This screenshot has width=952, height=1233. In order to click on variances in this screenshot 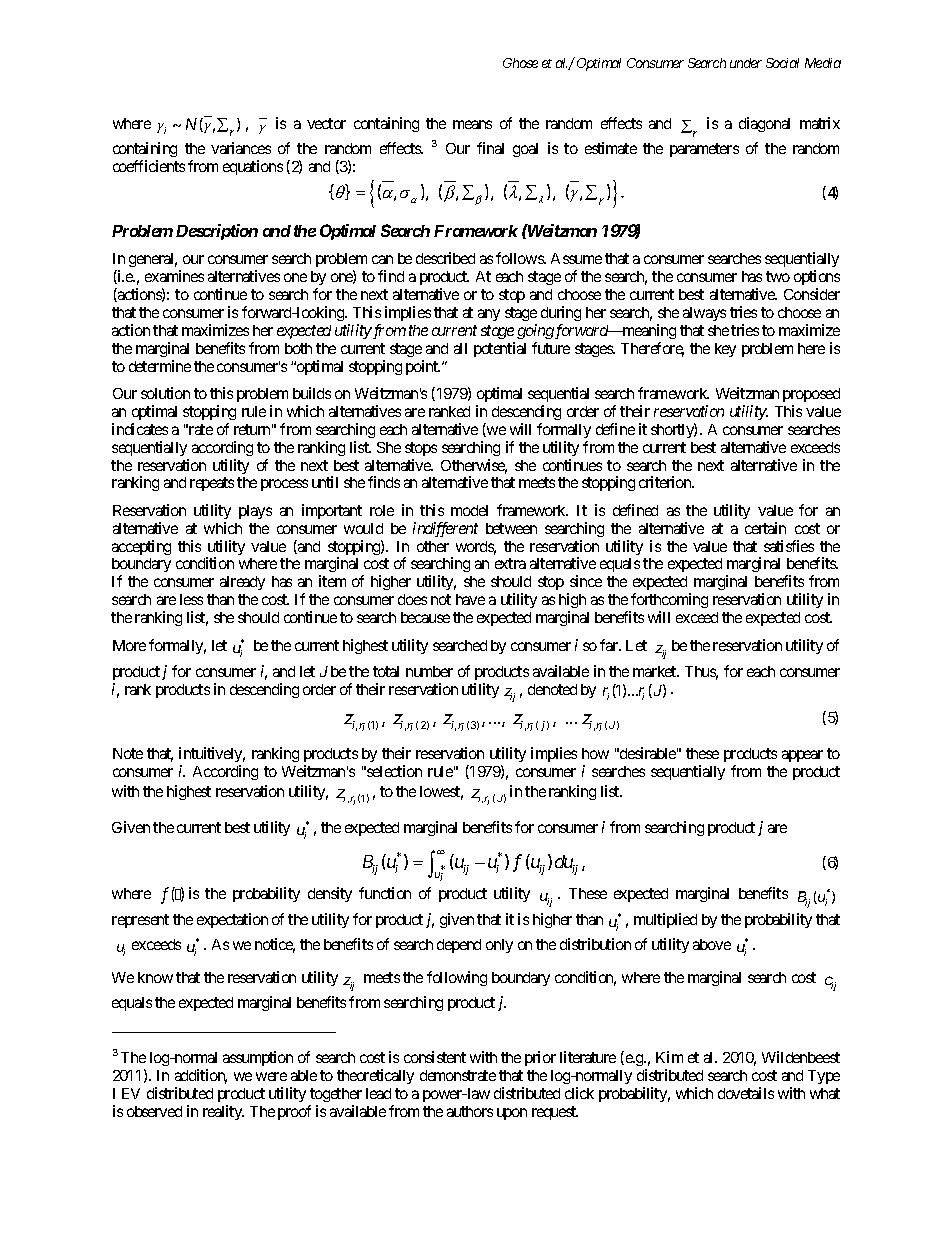, I will do `click(241, 148)`.
